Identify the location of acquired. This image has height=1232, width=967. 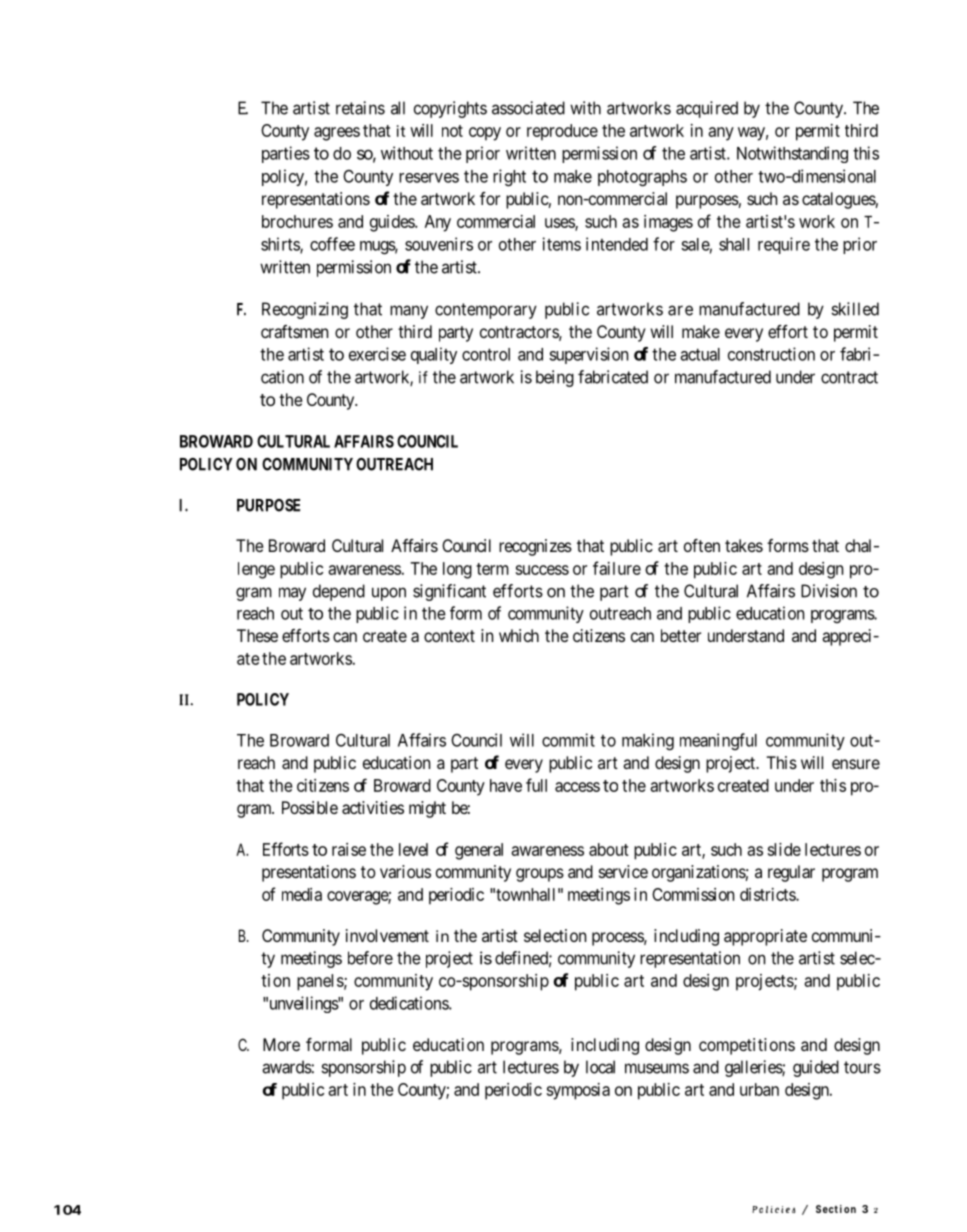
(707, 109).
